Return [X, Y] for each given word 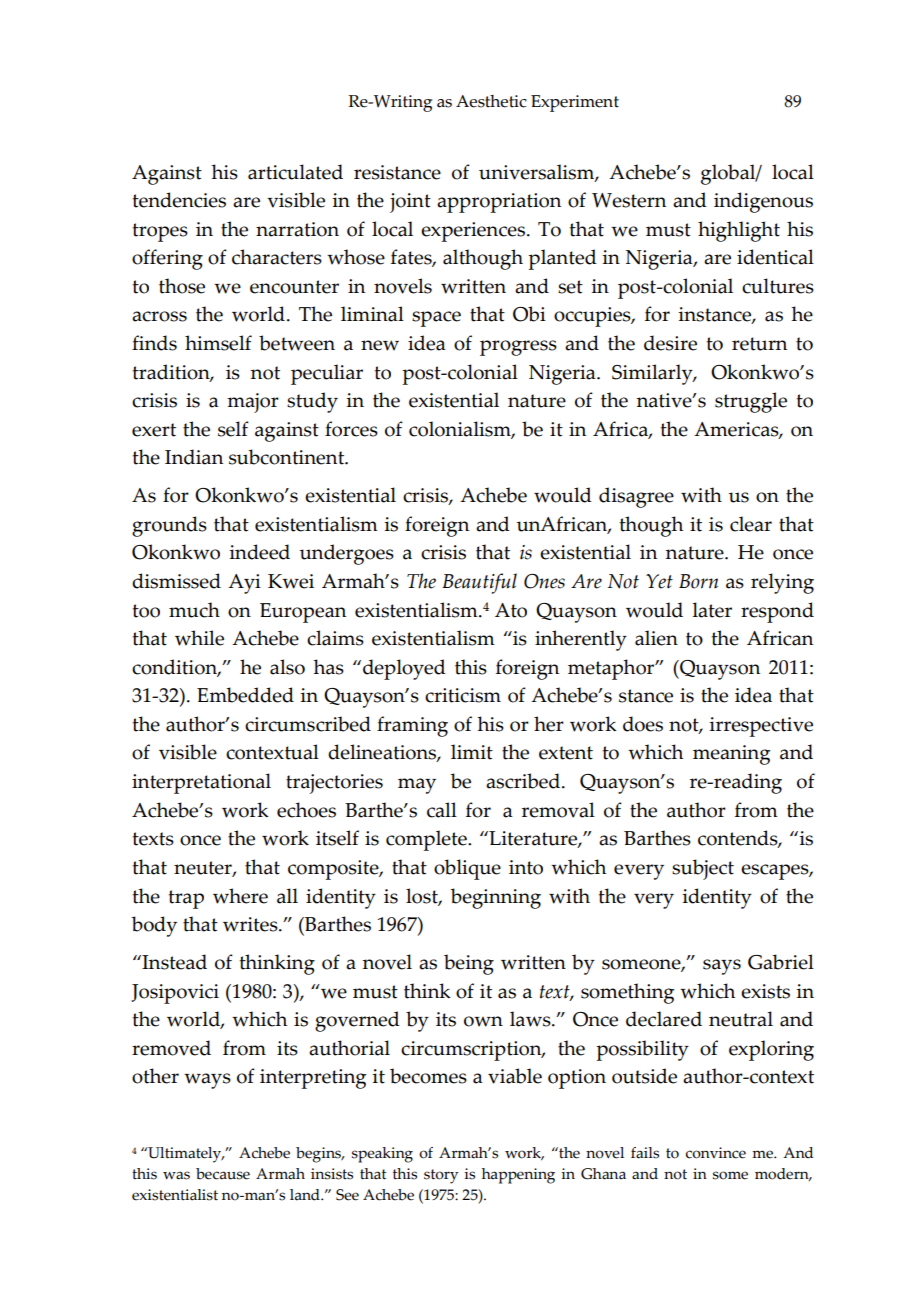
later [712, 610]
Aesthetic [491, 101]
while [199, 638]
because [223, 1174]
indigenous [763, 202]
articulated [295, 172]
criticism [463, 695]
